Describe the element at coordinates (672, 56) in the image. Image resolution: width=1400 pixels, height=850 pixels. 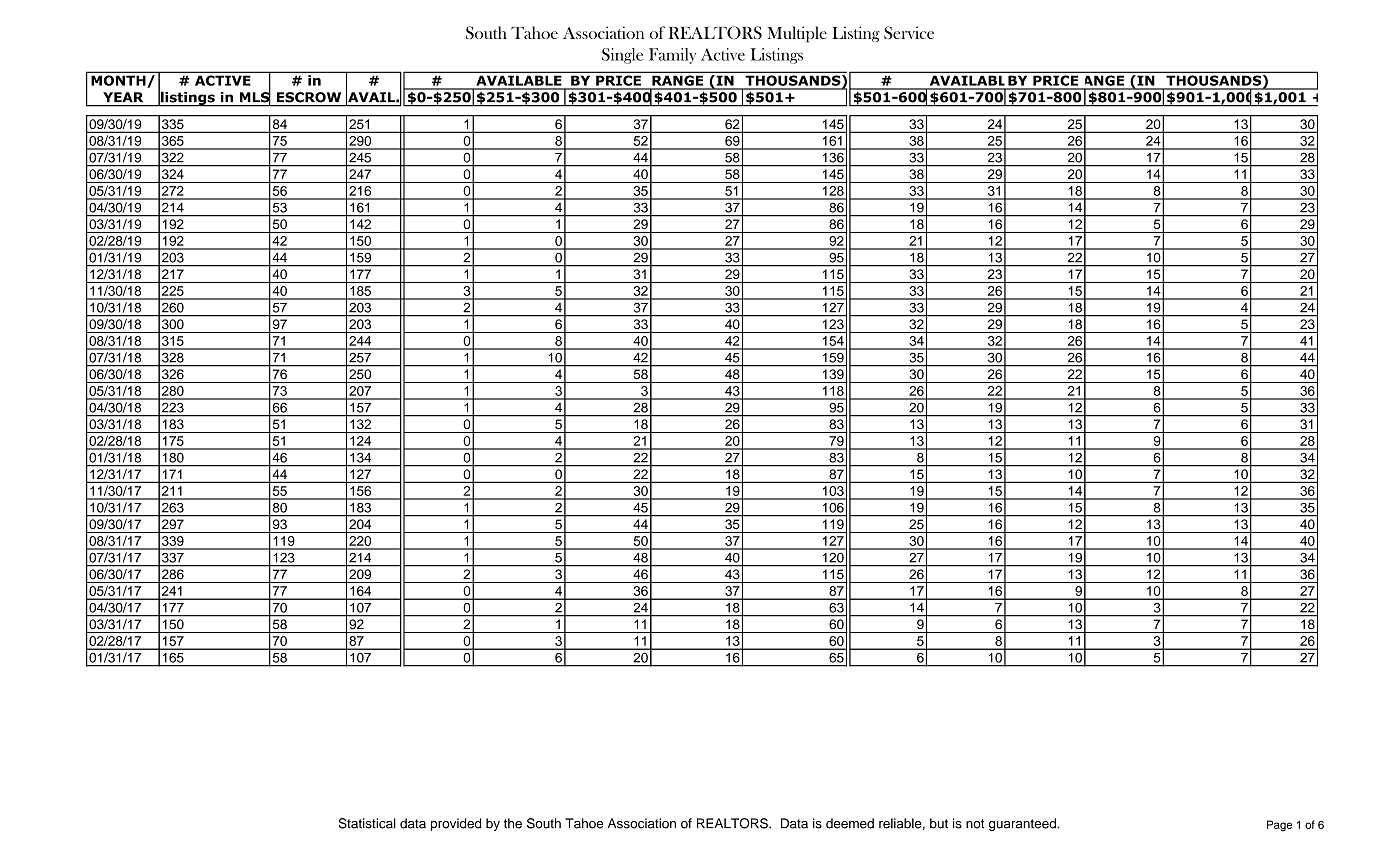
I see `Family` at that location.
